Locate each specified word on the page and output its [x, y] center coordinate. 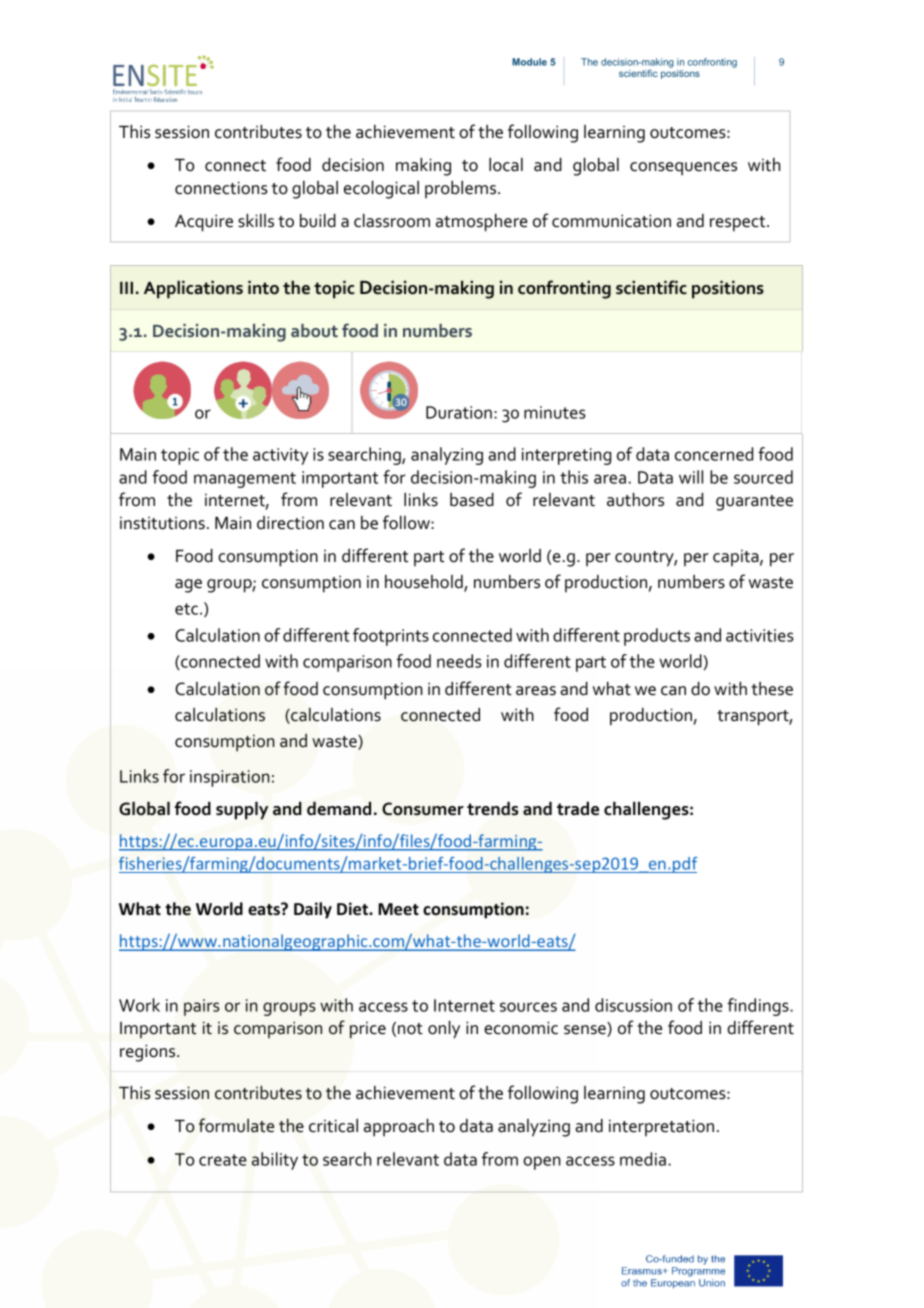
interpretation [661, 1127]
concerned [714, 454]
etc [186, 609]
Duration [459, 412]
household [425, 583]
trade [578, 809]
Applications [193, 290]
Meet [398, 909]
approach [399, 1128]
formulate [236, 1125]
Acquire [204, 223]
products [657, 637]
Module [529, 62]
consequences [683, 169]
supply [242, 811]
